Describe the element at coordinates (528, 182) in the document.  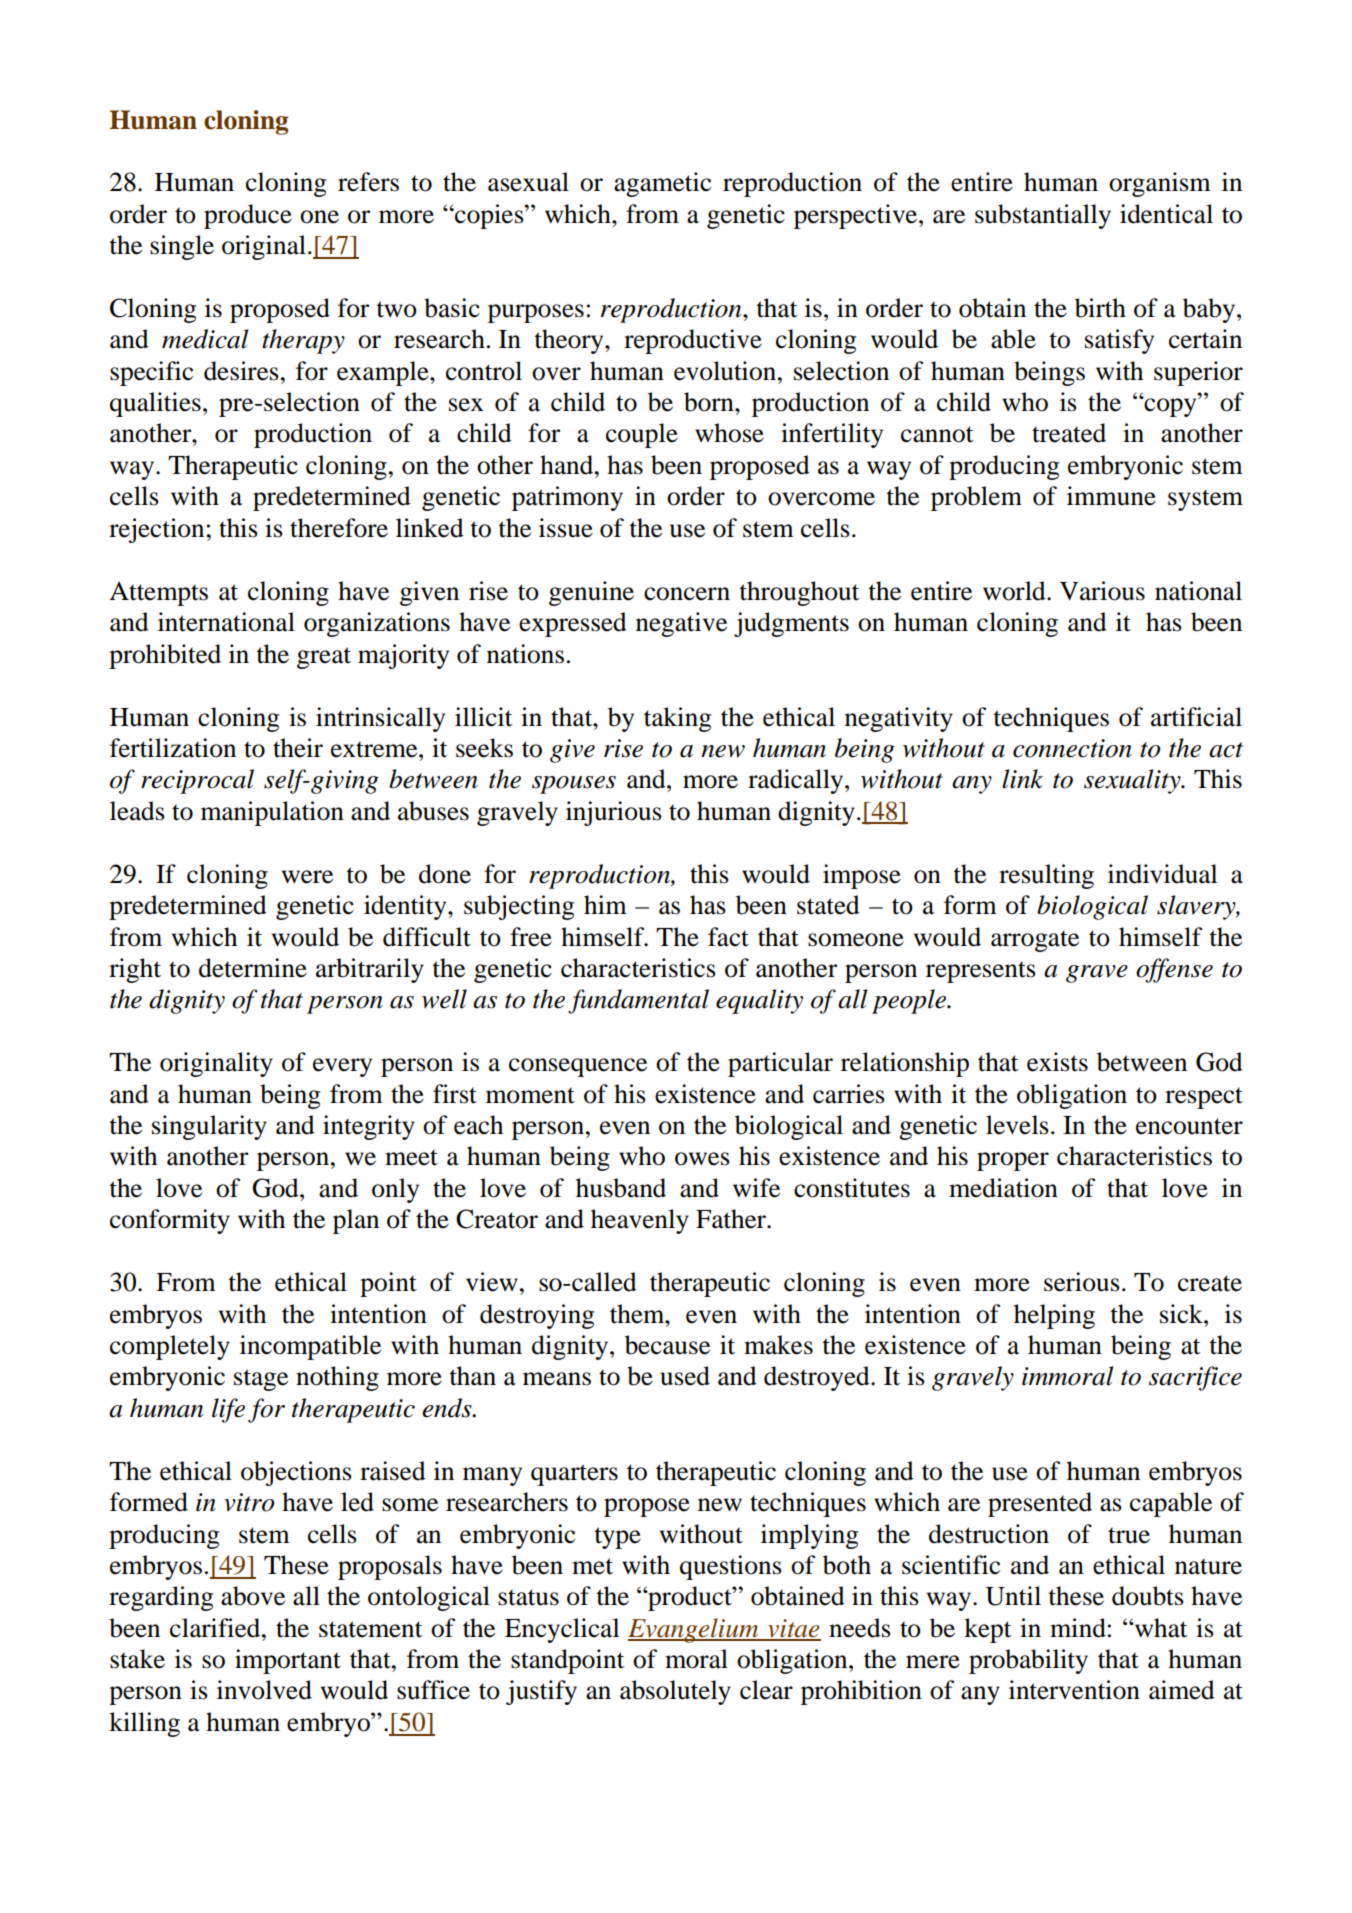
I see `asexual` at that location.
